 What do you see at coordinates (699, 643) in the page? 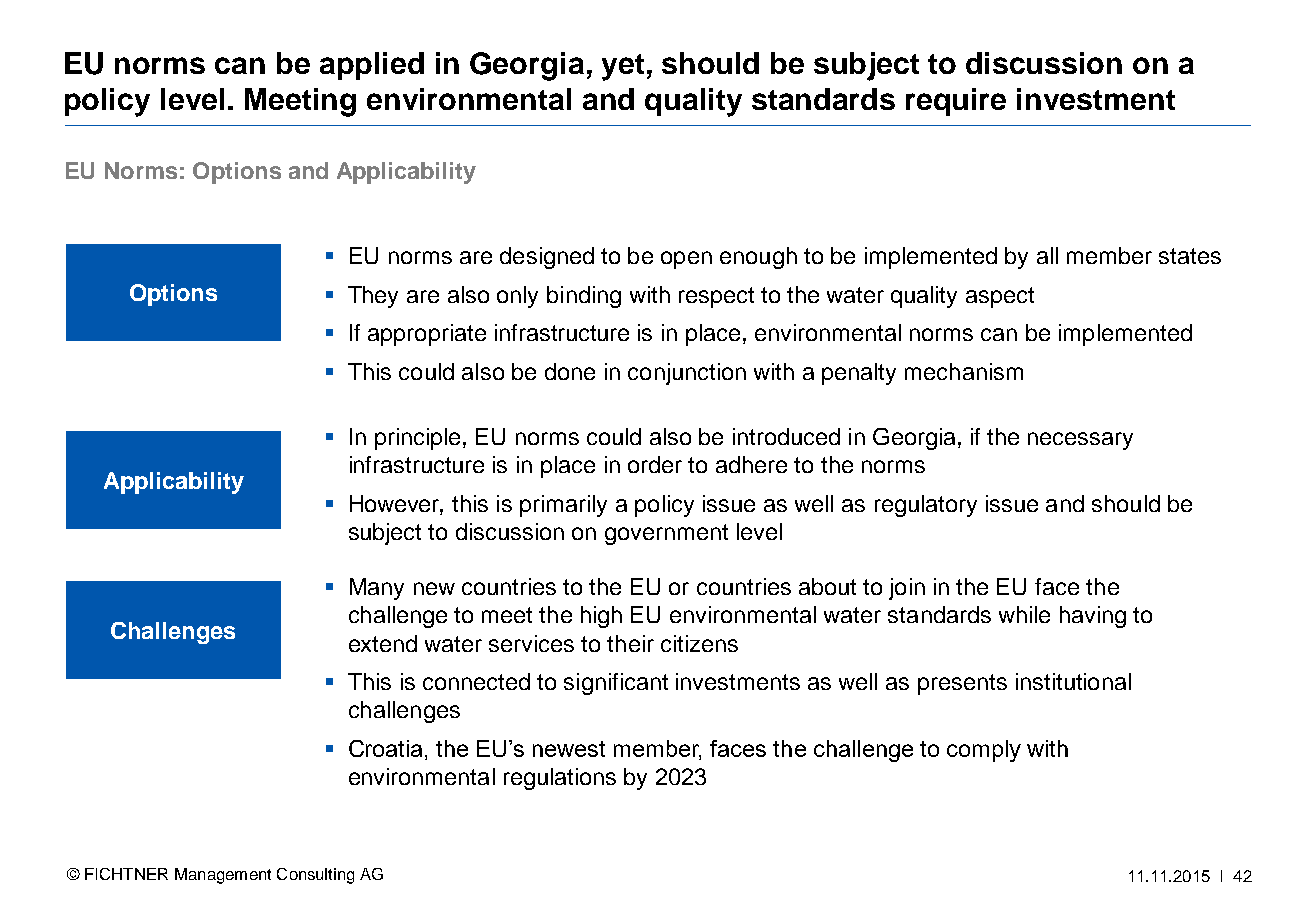
I see `citizens` at bounding box center [699, 643].
